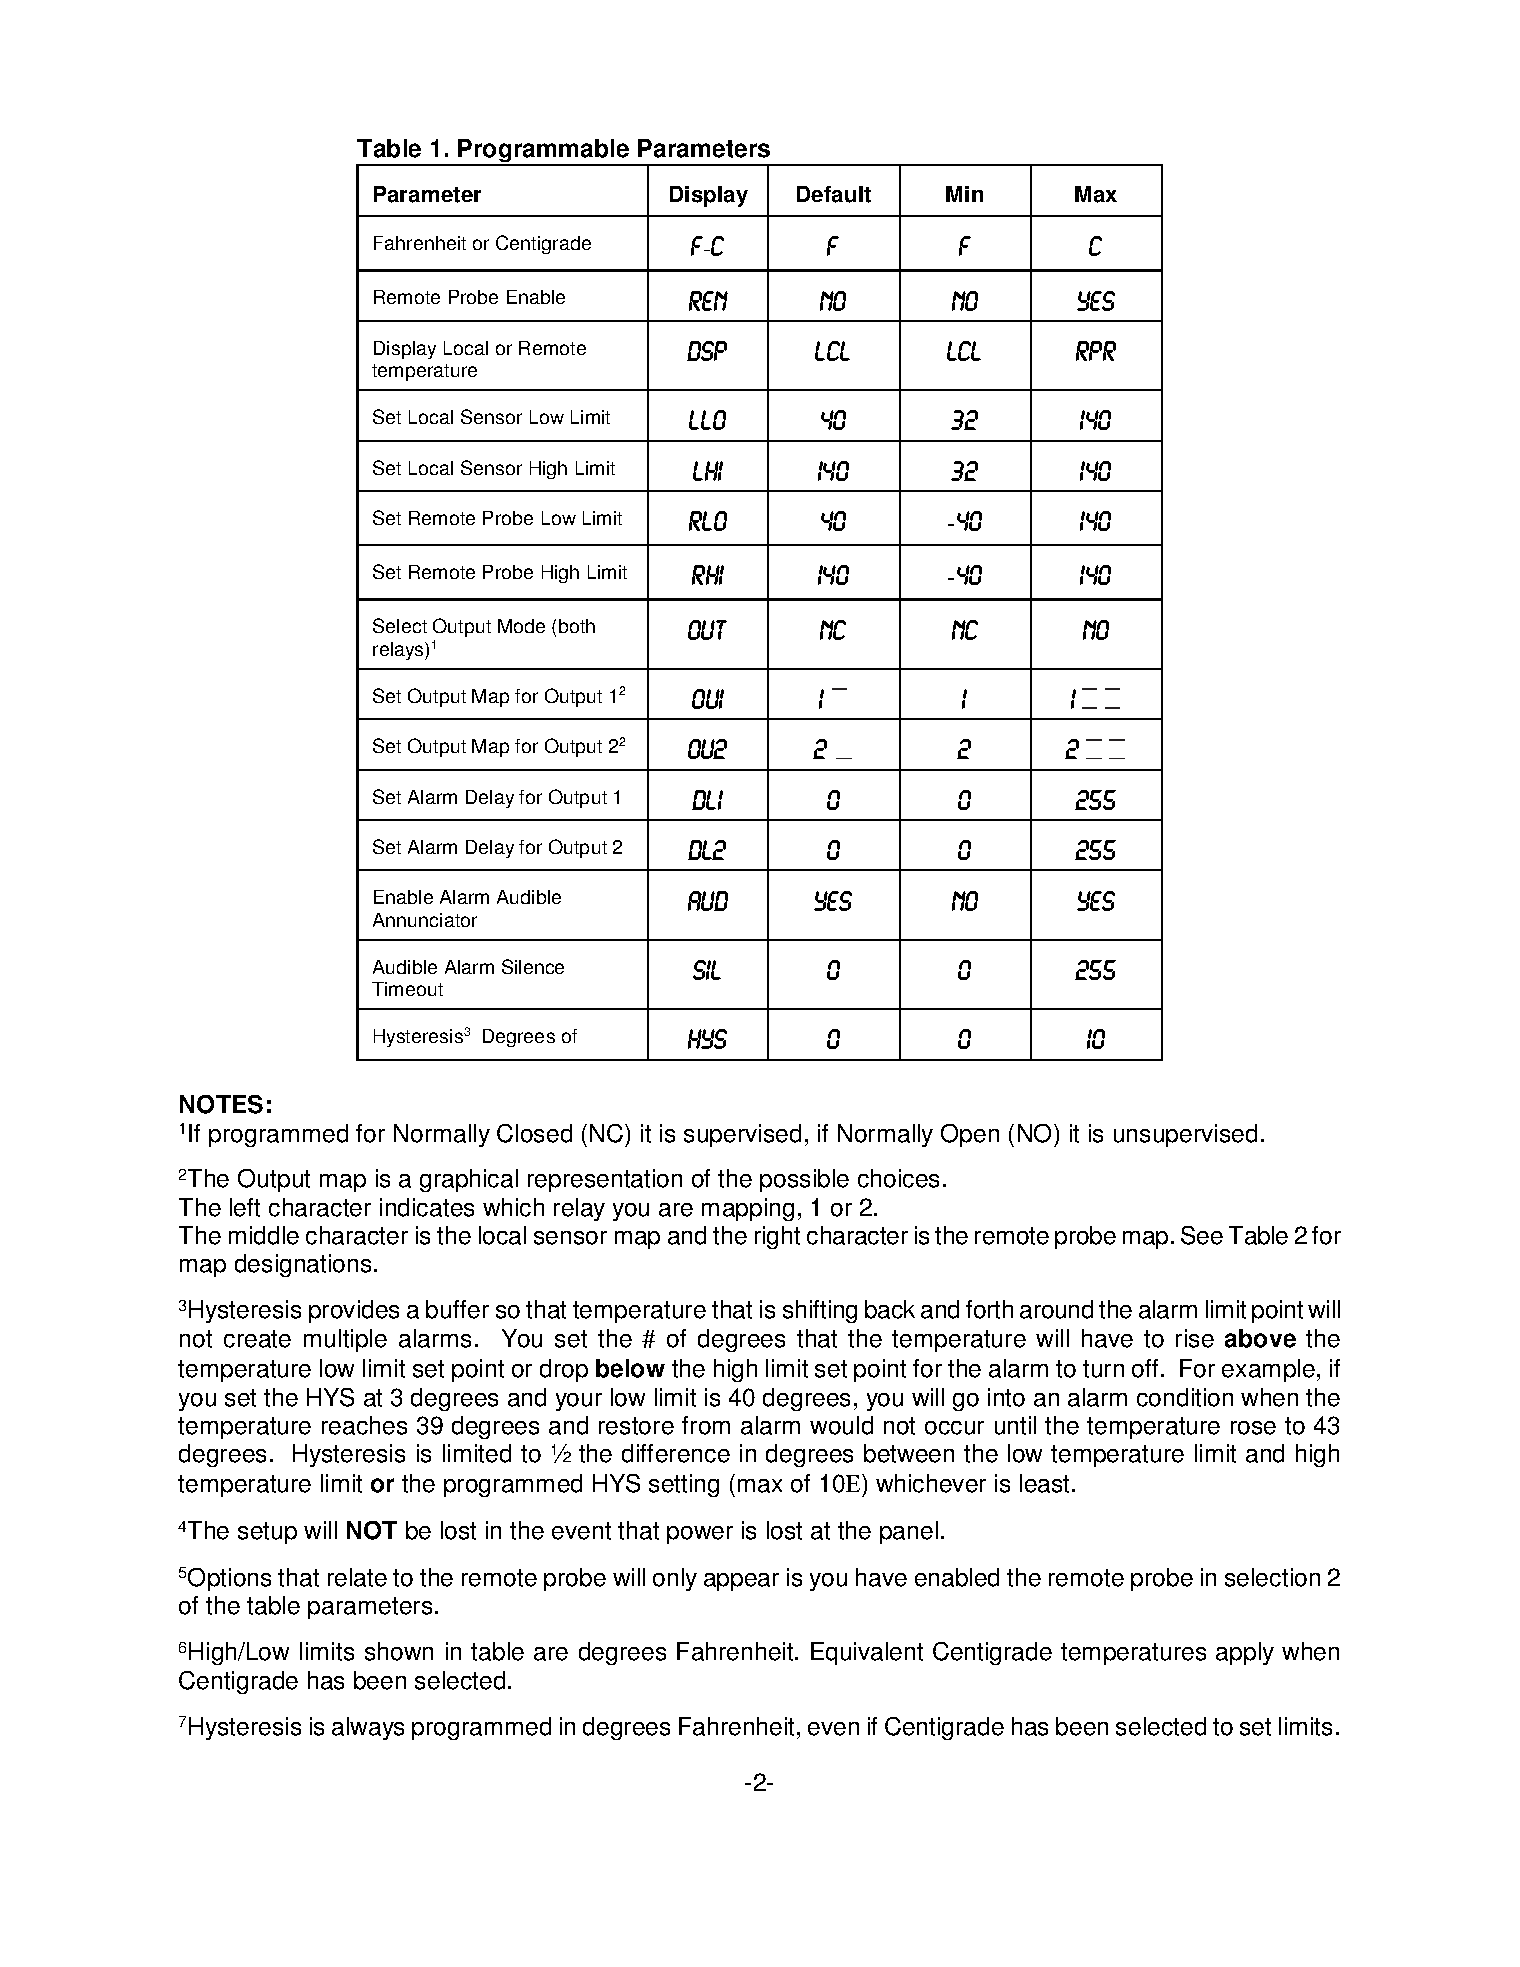  I want to click on shown, so click(399, 1651).
